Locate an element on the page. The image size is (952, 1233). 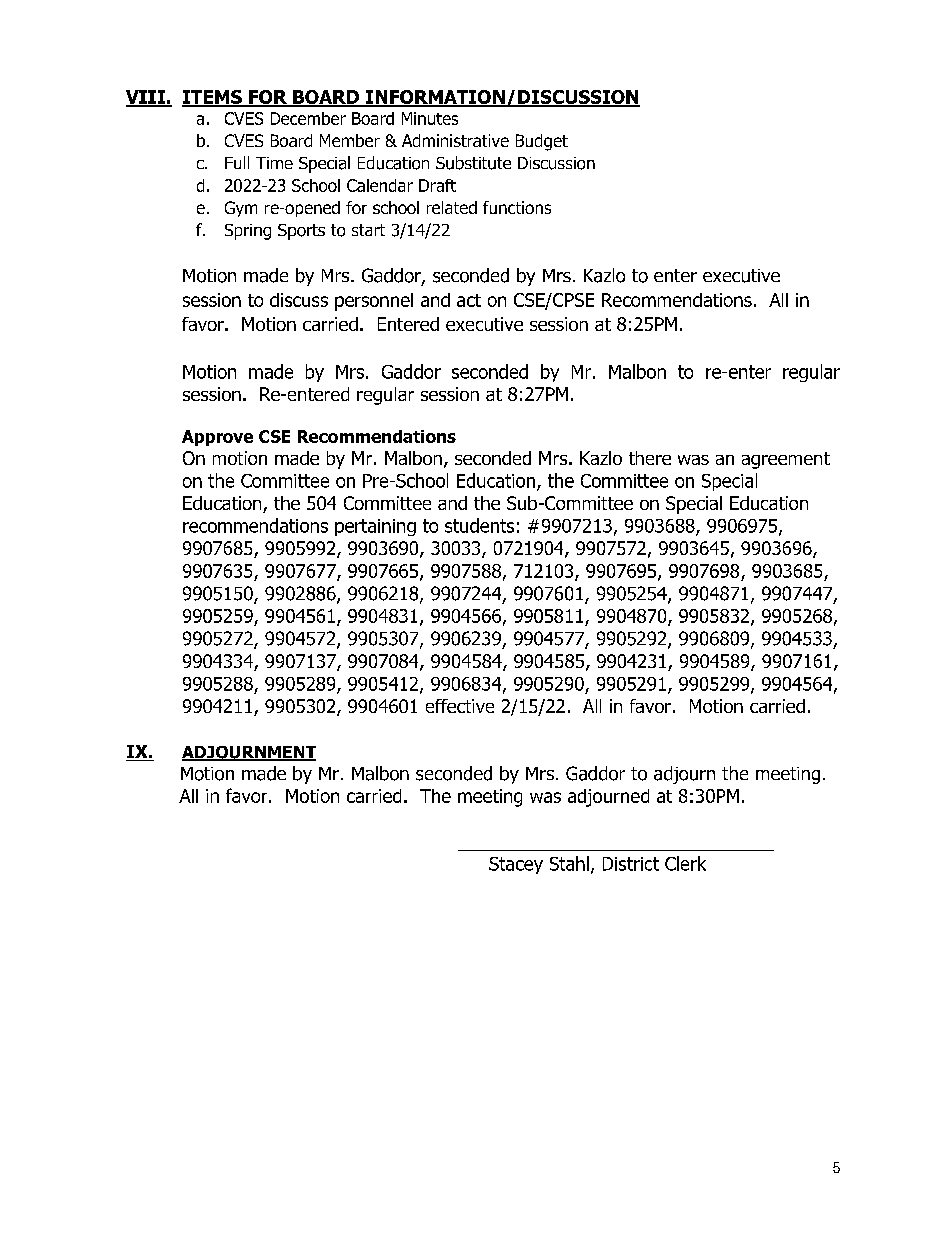
functions is located at coordinates (517, 207).
